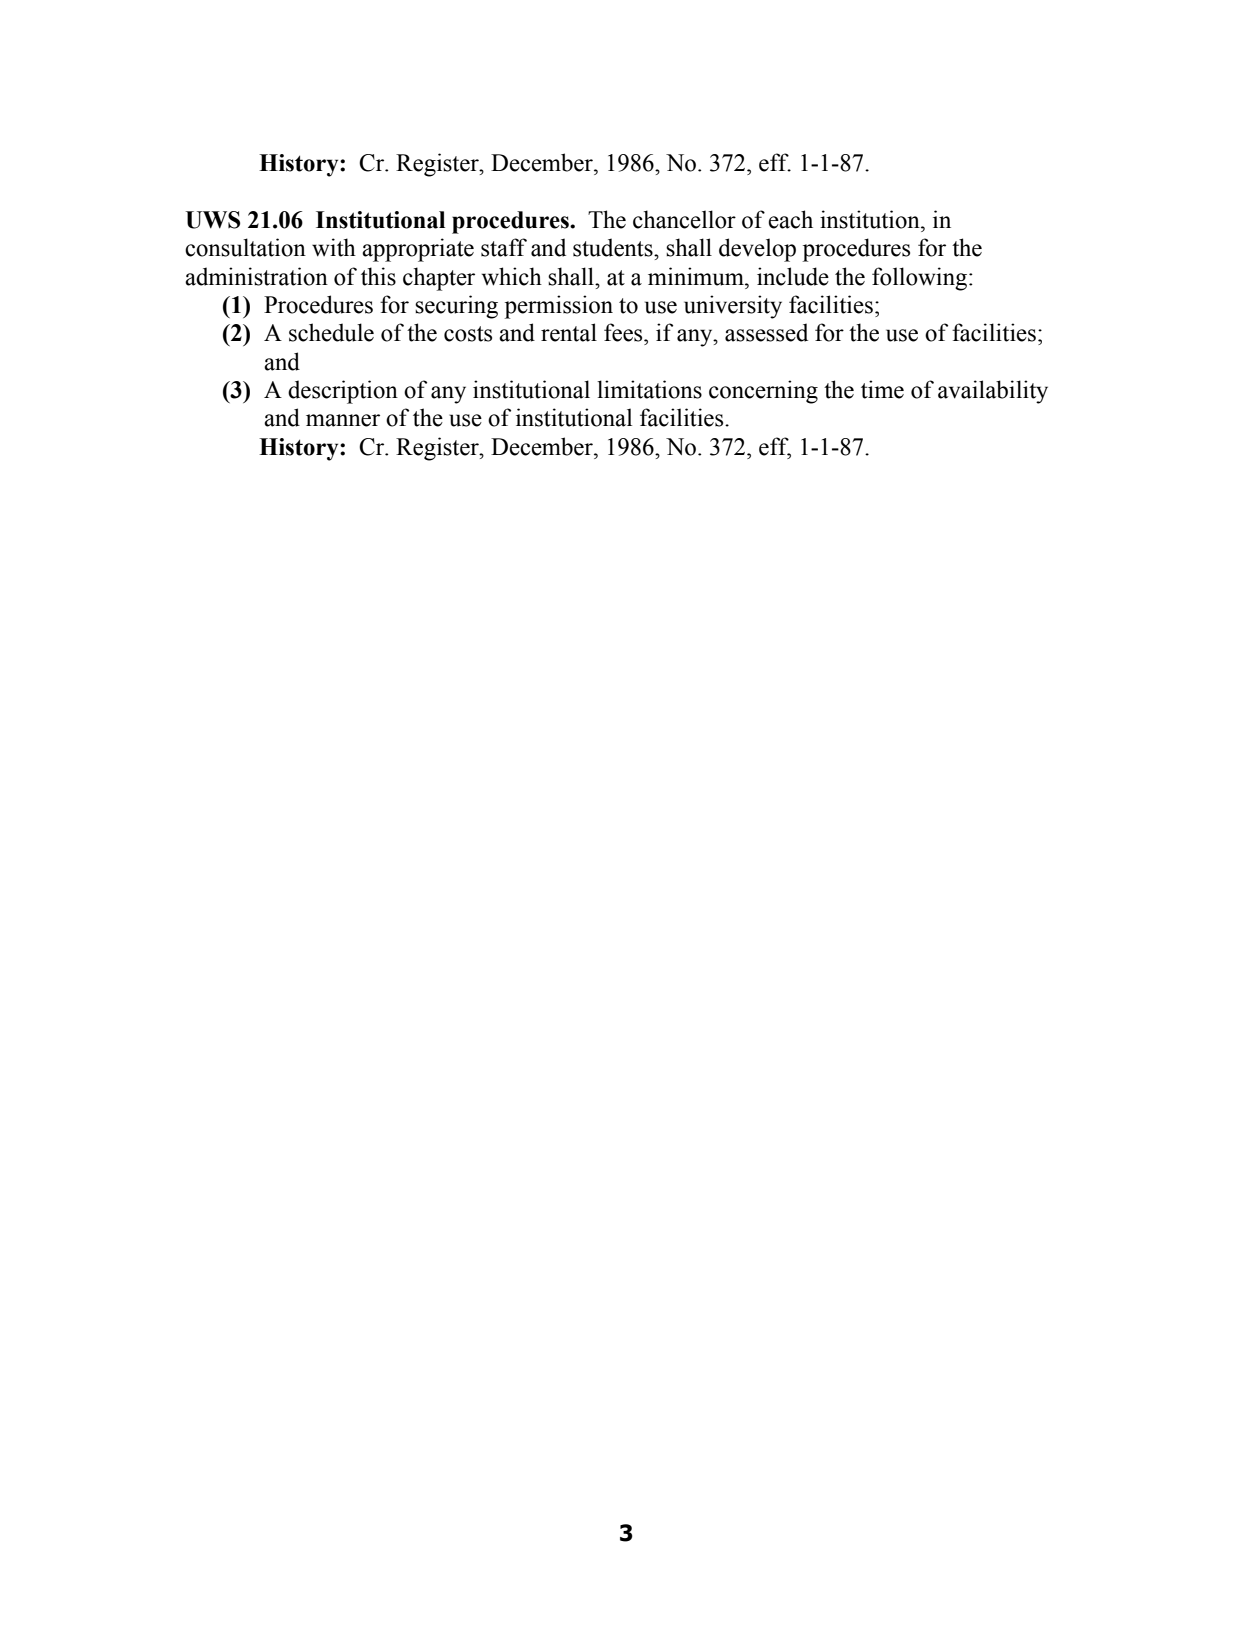 The width and height of the screenshot is (1259, 1630). I want to click on assessed, so click(766, 332).
